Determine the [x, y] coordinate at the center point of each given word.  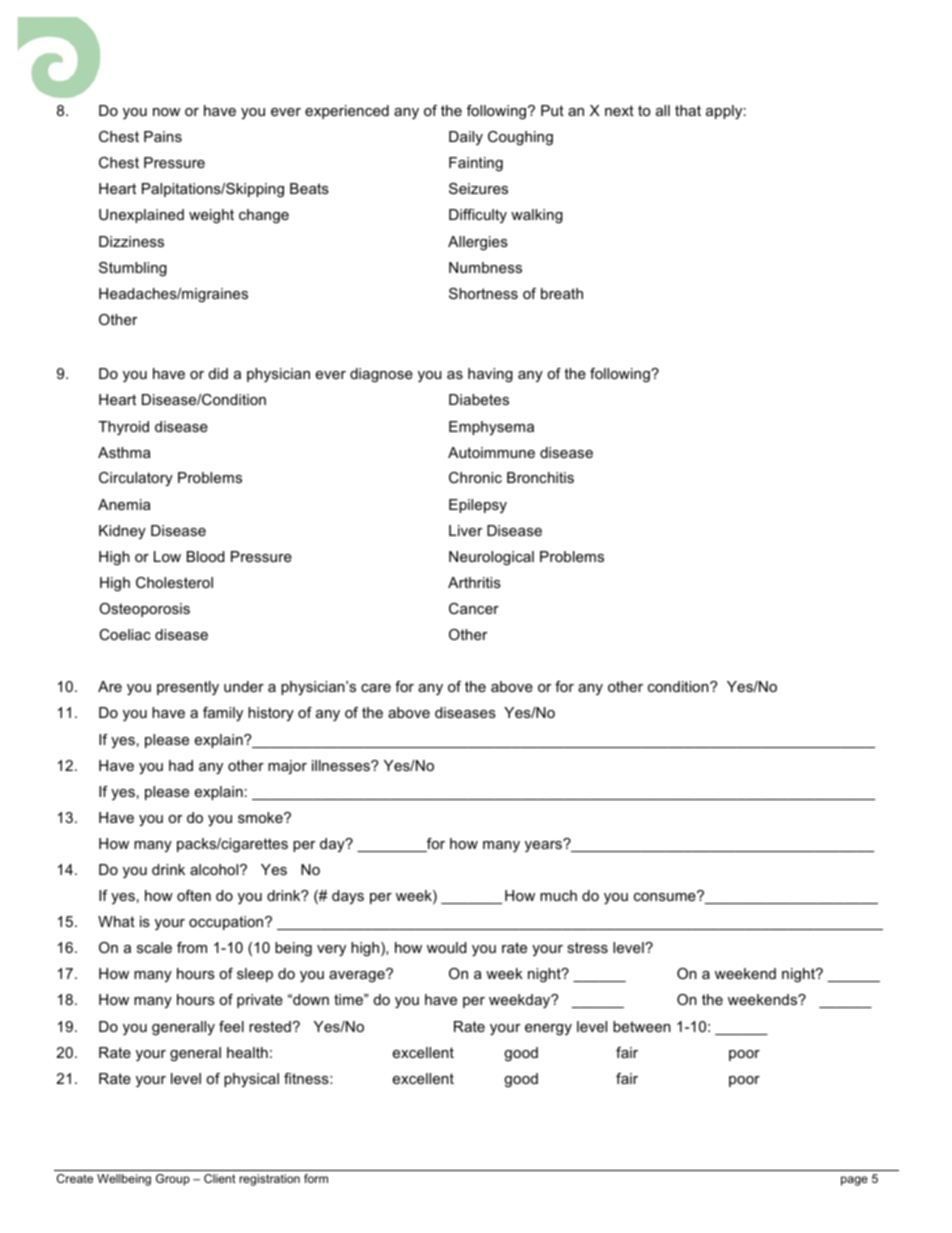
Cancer [474, 608]
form [316, 1178]
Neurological [491, 558]
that [688, 110]
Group [173, 1180]
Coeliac [125, 634]
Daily [466, 138]
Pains [163, 136]
